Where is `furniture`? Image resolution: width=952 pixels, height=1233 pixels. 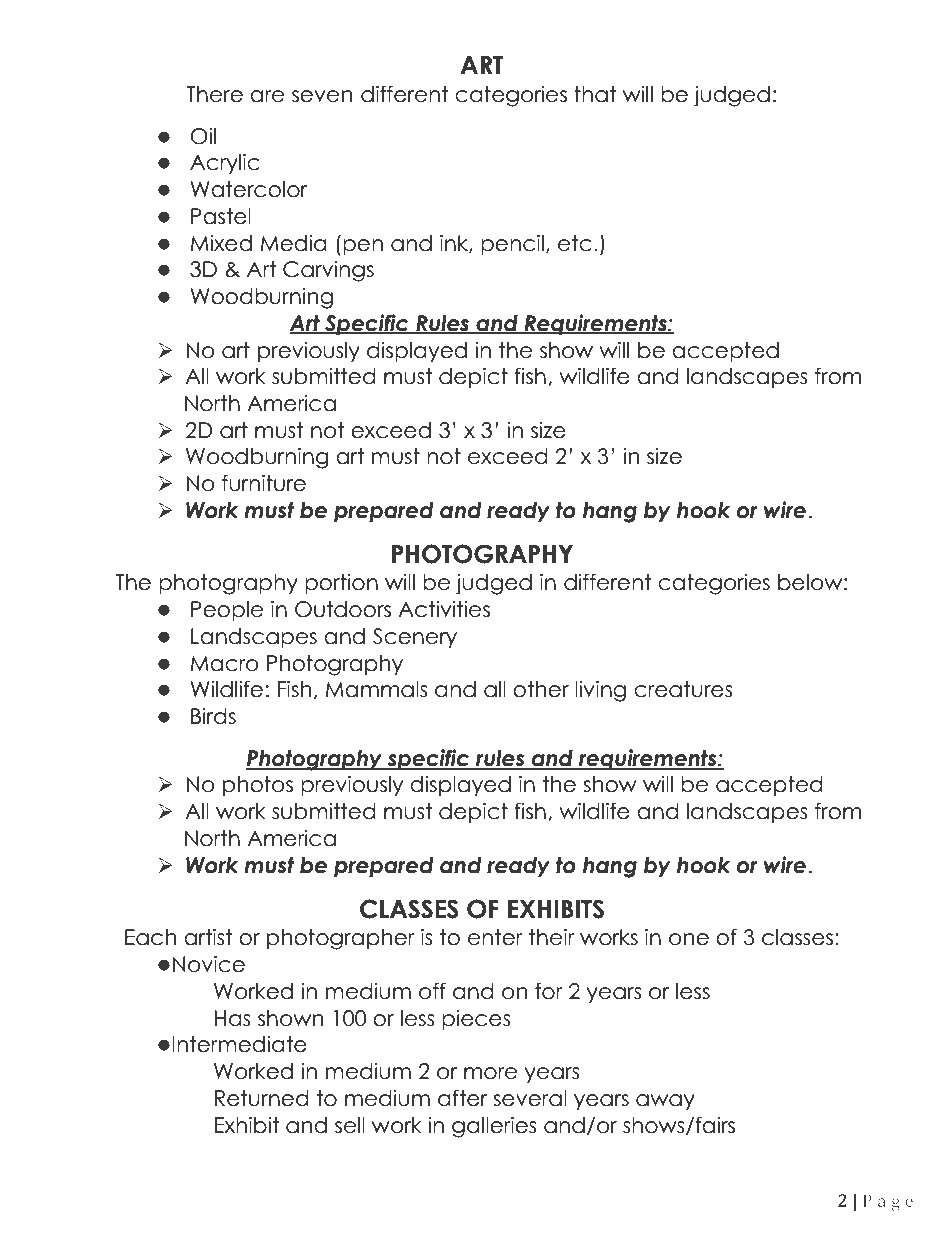 furniture is located at coordinates (264, 483).
